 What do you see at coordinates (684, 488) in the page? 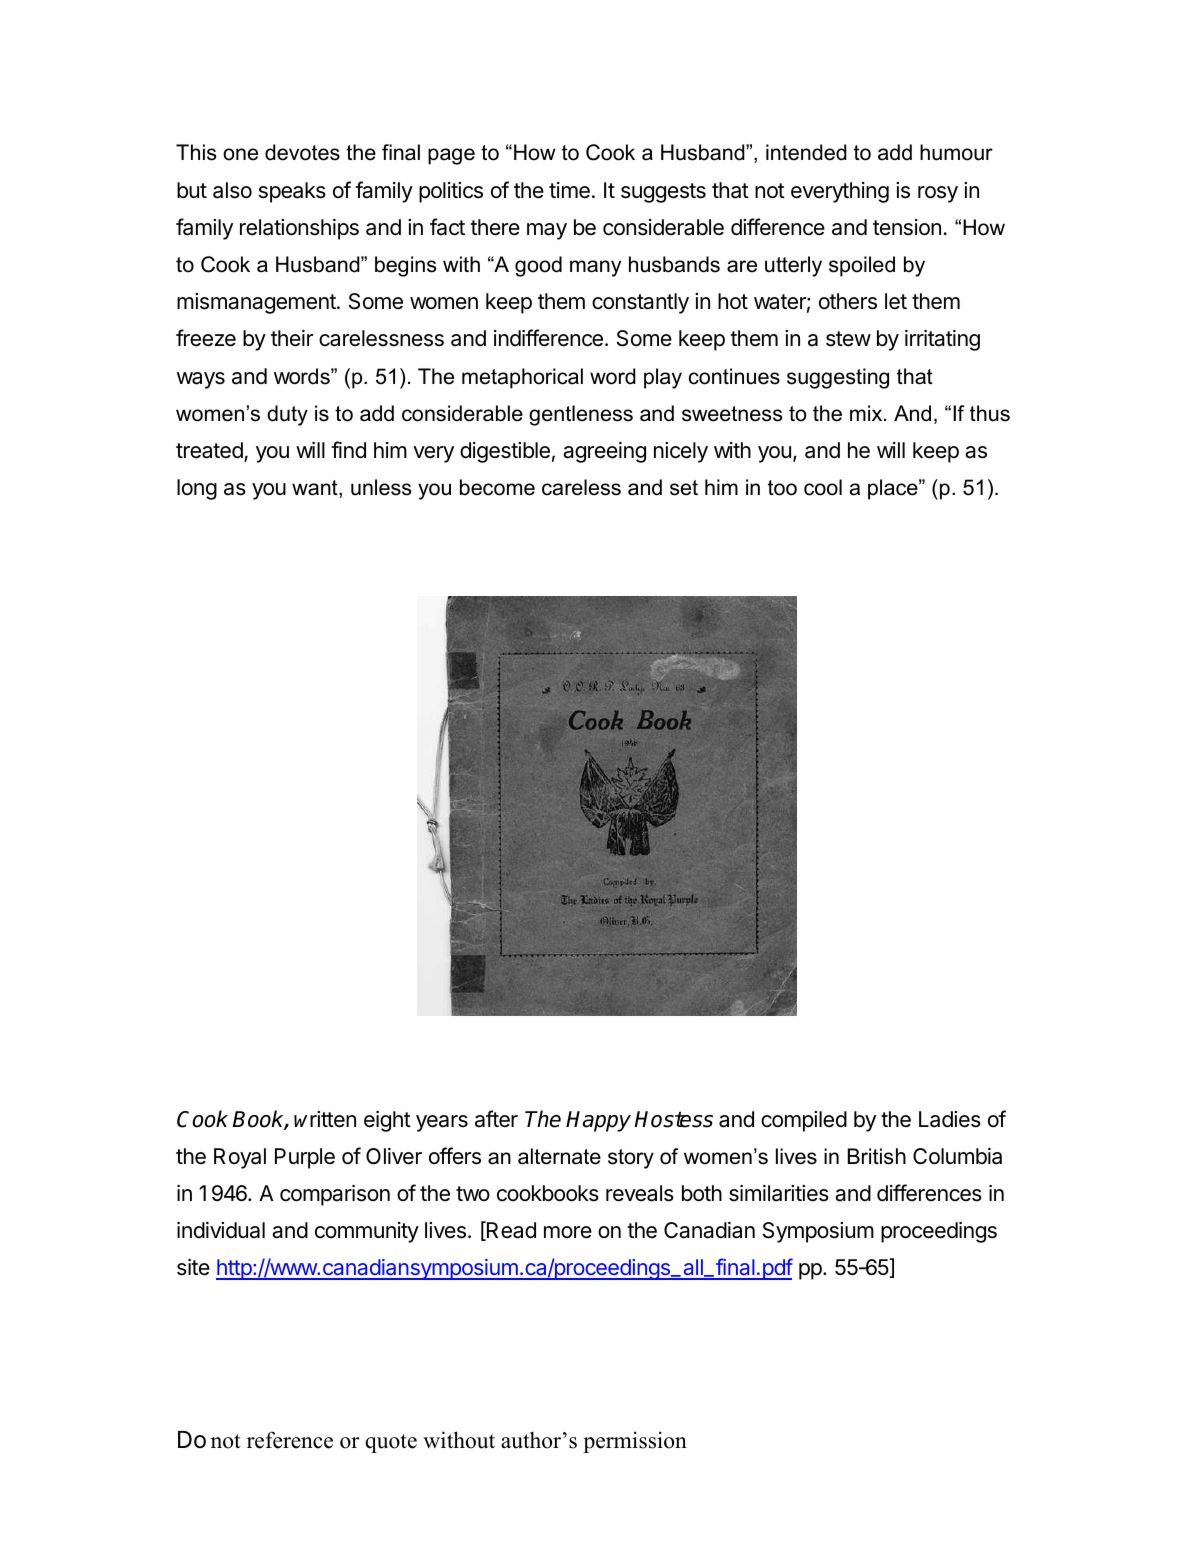
I see `set` at bounding box center [684, 488].
